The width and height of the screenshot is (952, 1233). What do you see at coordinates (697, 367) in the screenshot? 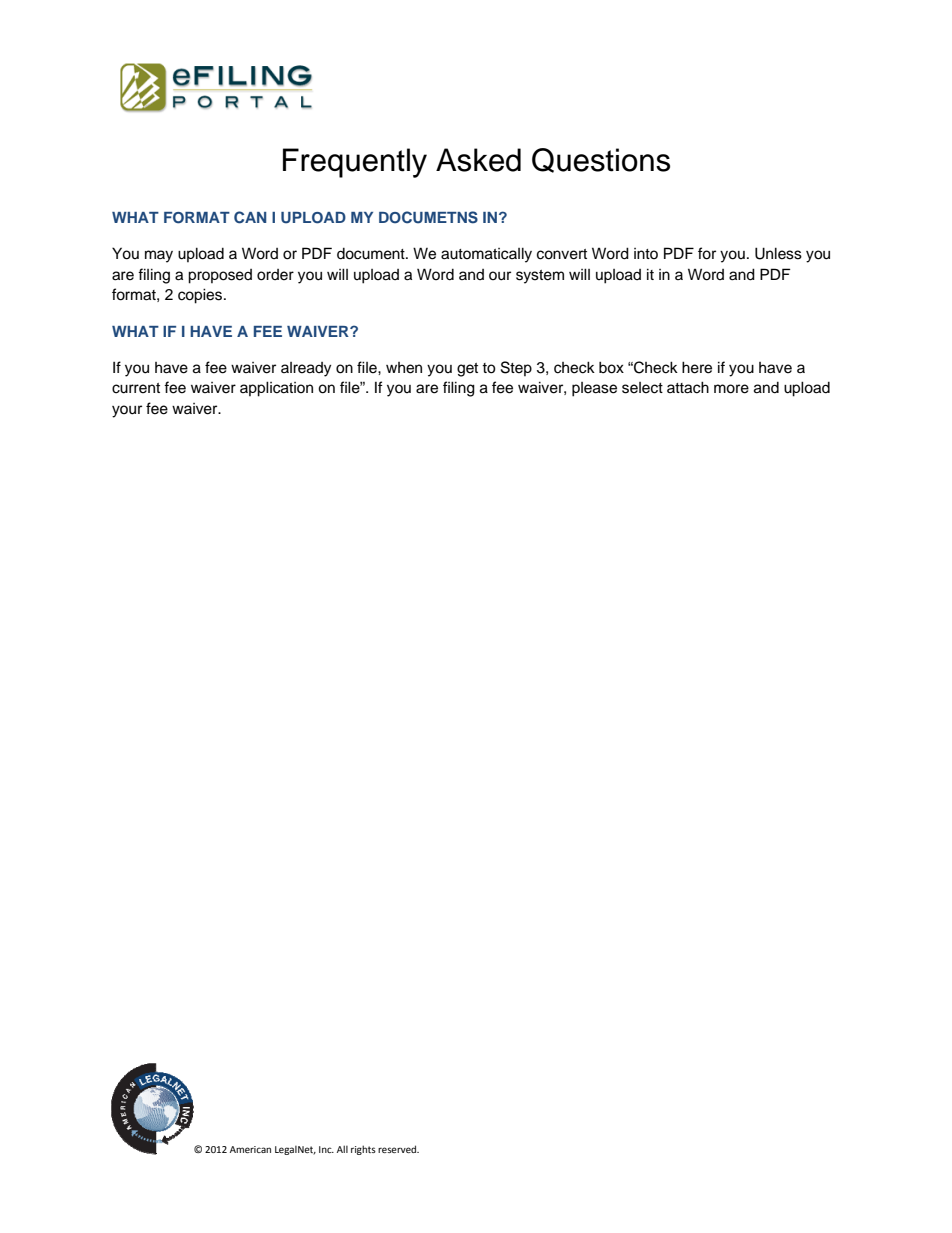
I see `here` at bounding box center [697, 367].
